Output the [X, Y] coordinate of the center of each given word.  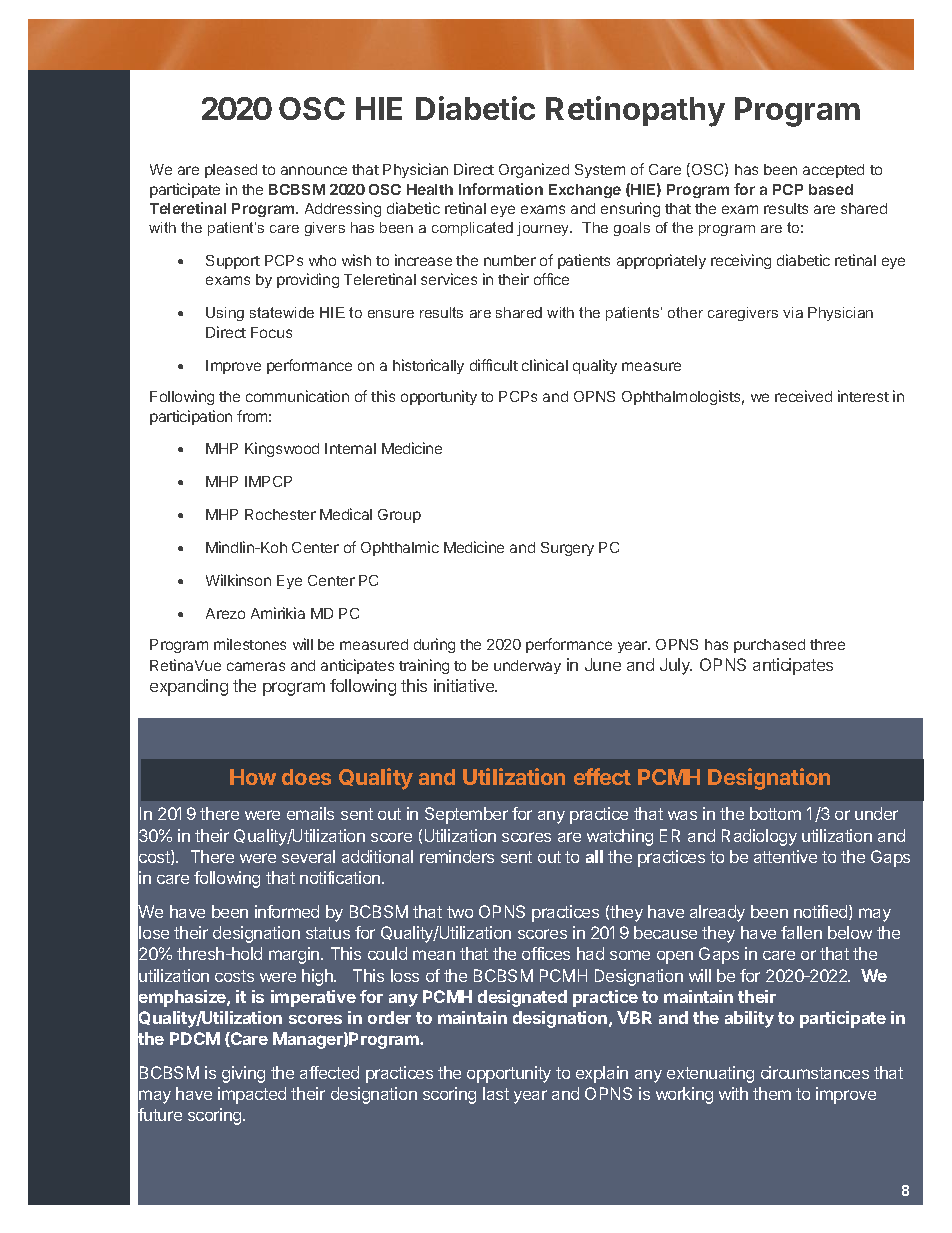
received [803, 396]
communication [297, 396]
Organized [534, 170]
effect [602, 776]
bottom [775, 813]
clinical [545, 365]
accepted [833, 171]
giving [243, 1074]
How [253, 777]
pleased [231, 171]
